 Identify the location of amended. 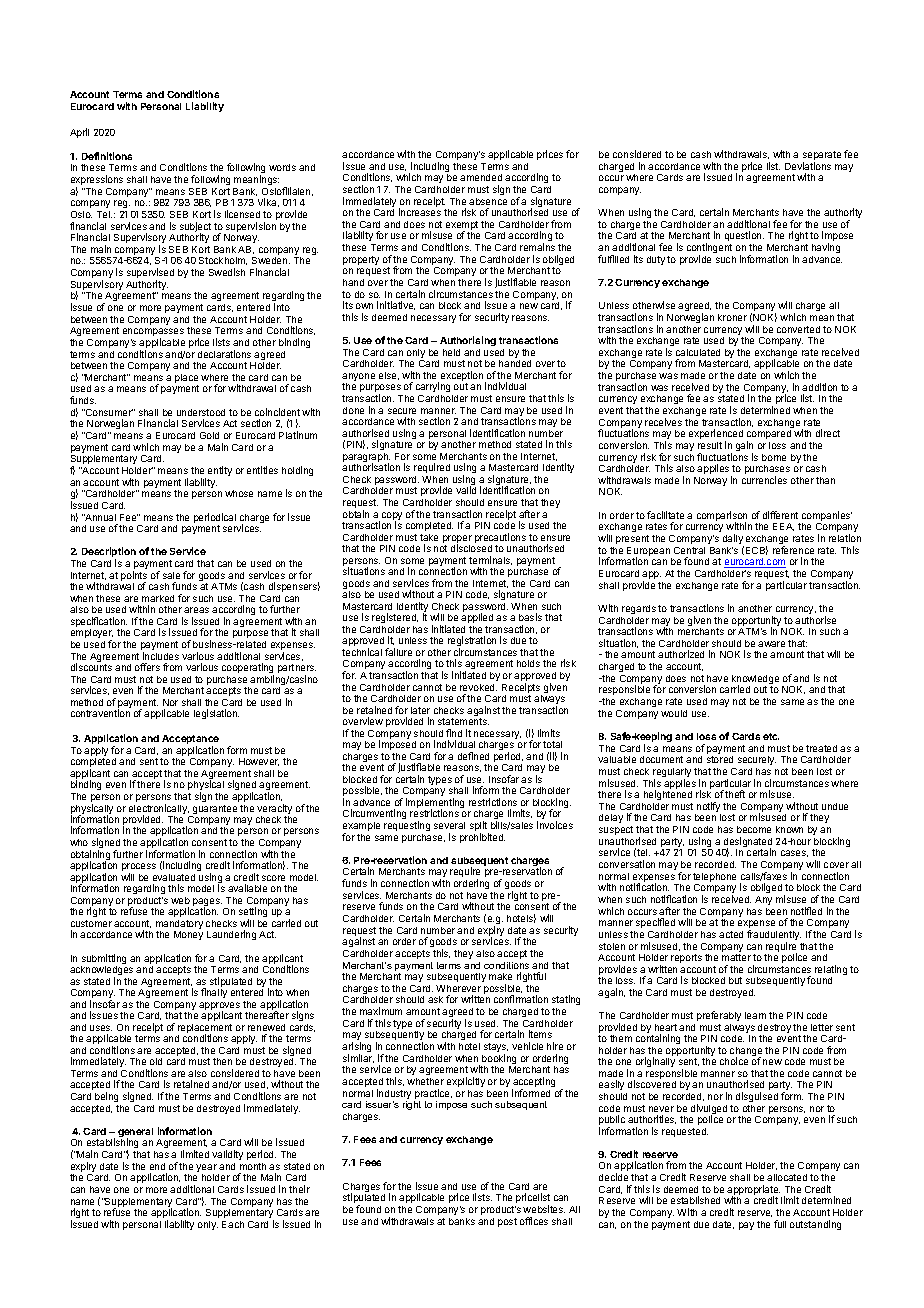
(481, 177).
